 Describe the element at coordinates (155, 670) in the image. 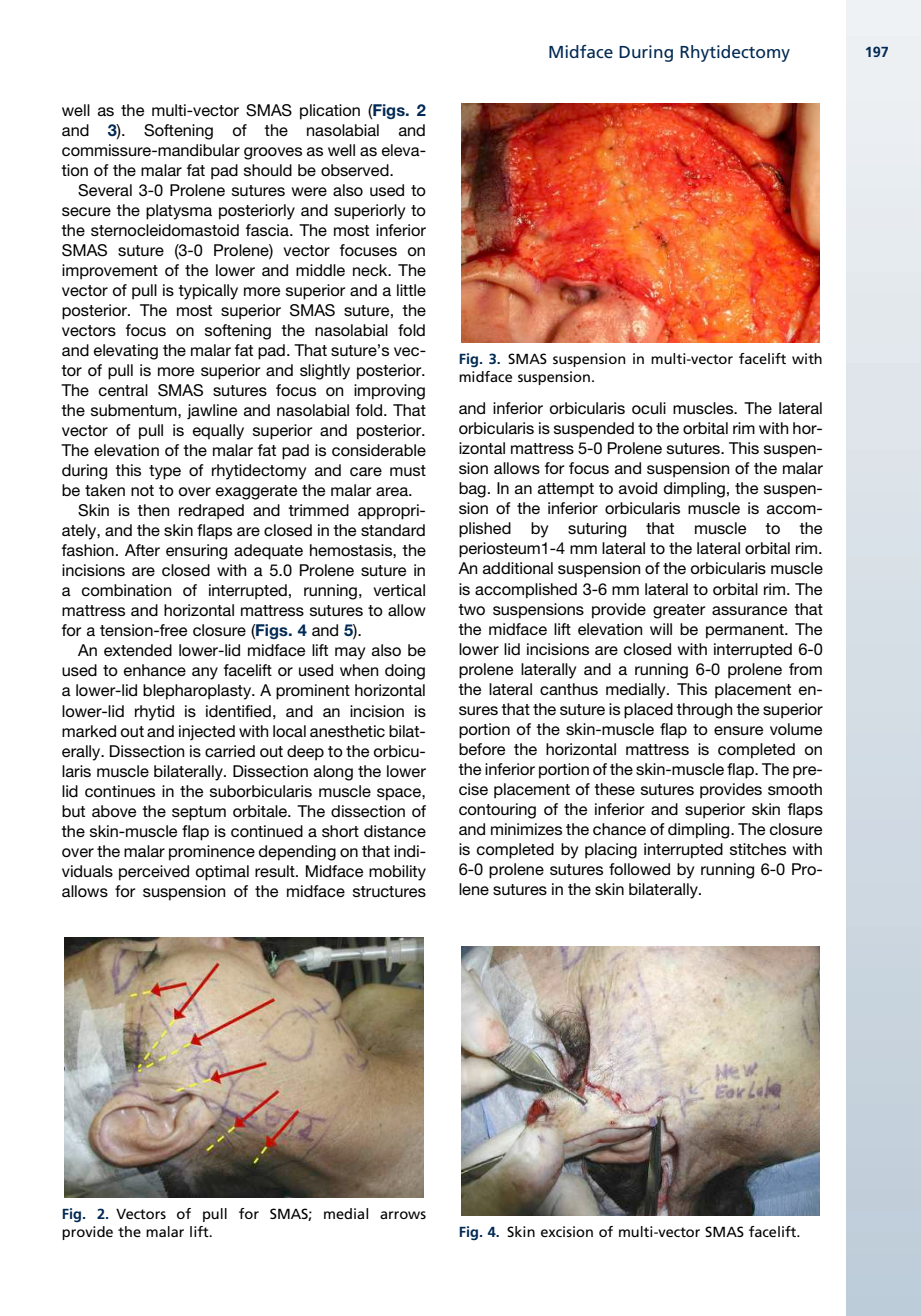

I see `enhance` at that location.
